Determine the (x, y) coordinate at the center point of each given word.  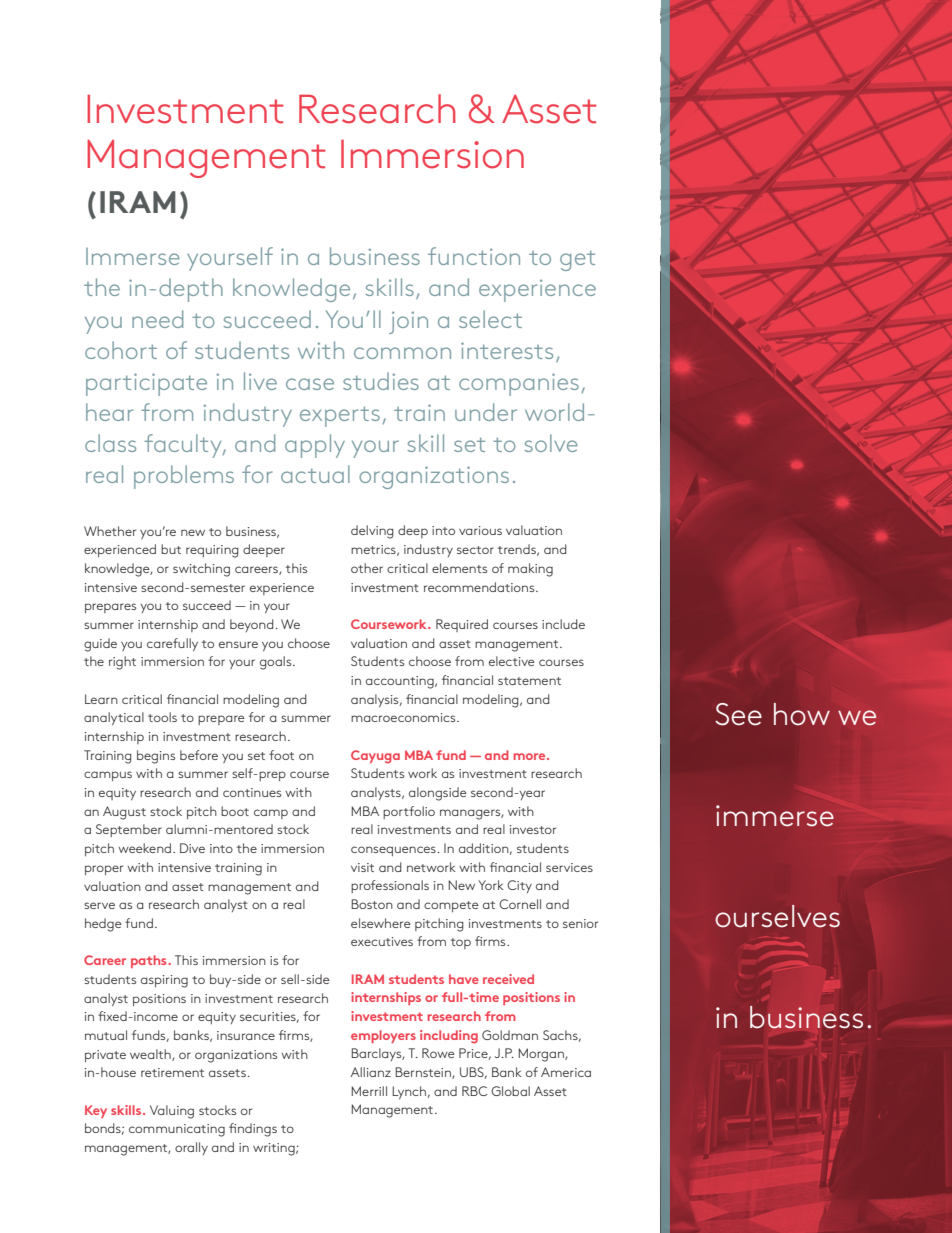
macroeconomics (404, 717)
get (577, 261)
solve (551, 443)
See (738, 714)
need (157, 319)
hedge (103, 925)
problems (184, 477)
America (566, 1072)
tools (162, 717)
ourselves (777, 916)
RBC (475, 1091)
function (474, 256)
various (480, 530)
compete (451, 906)
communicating (177, 1130)
